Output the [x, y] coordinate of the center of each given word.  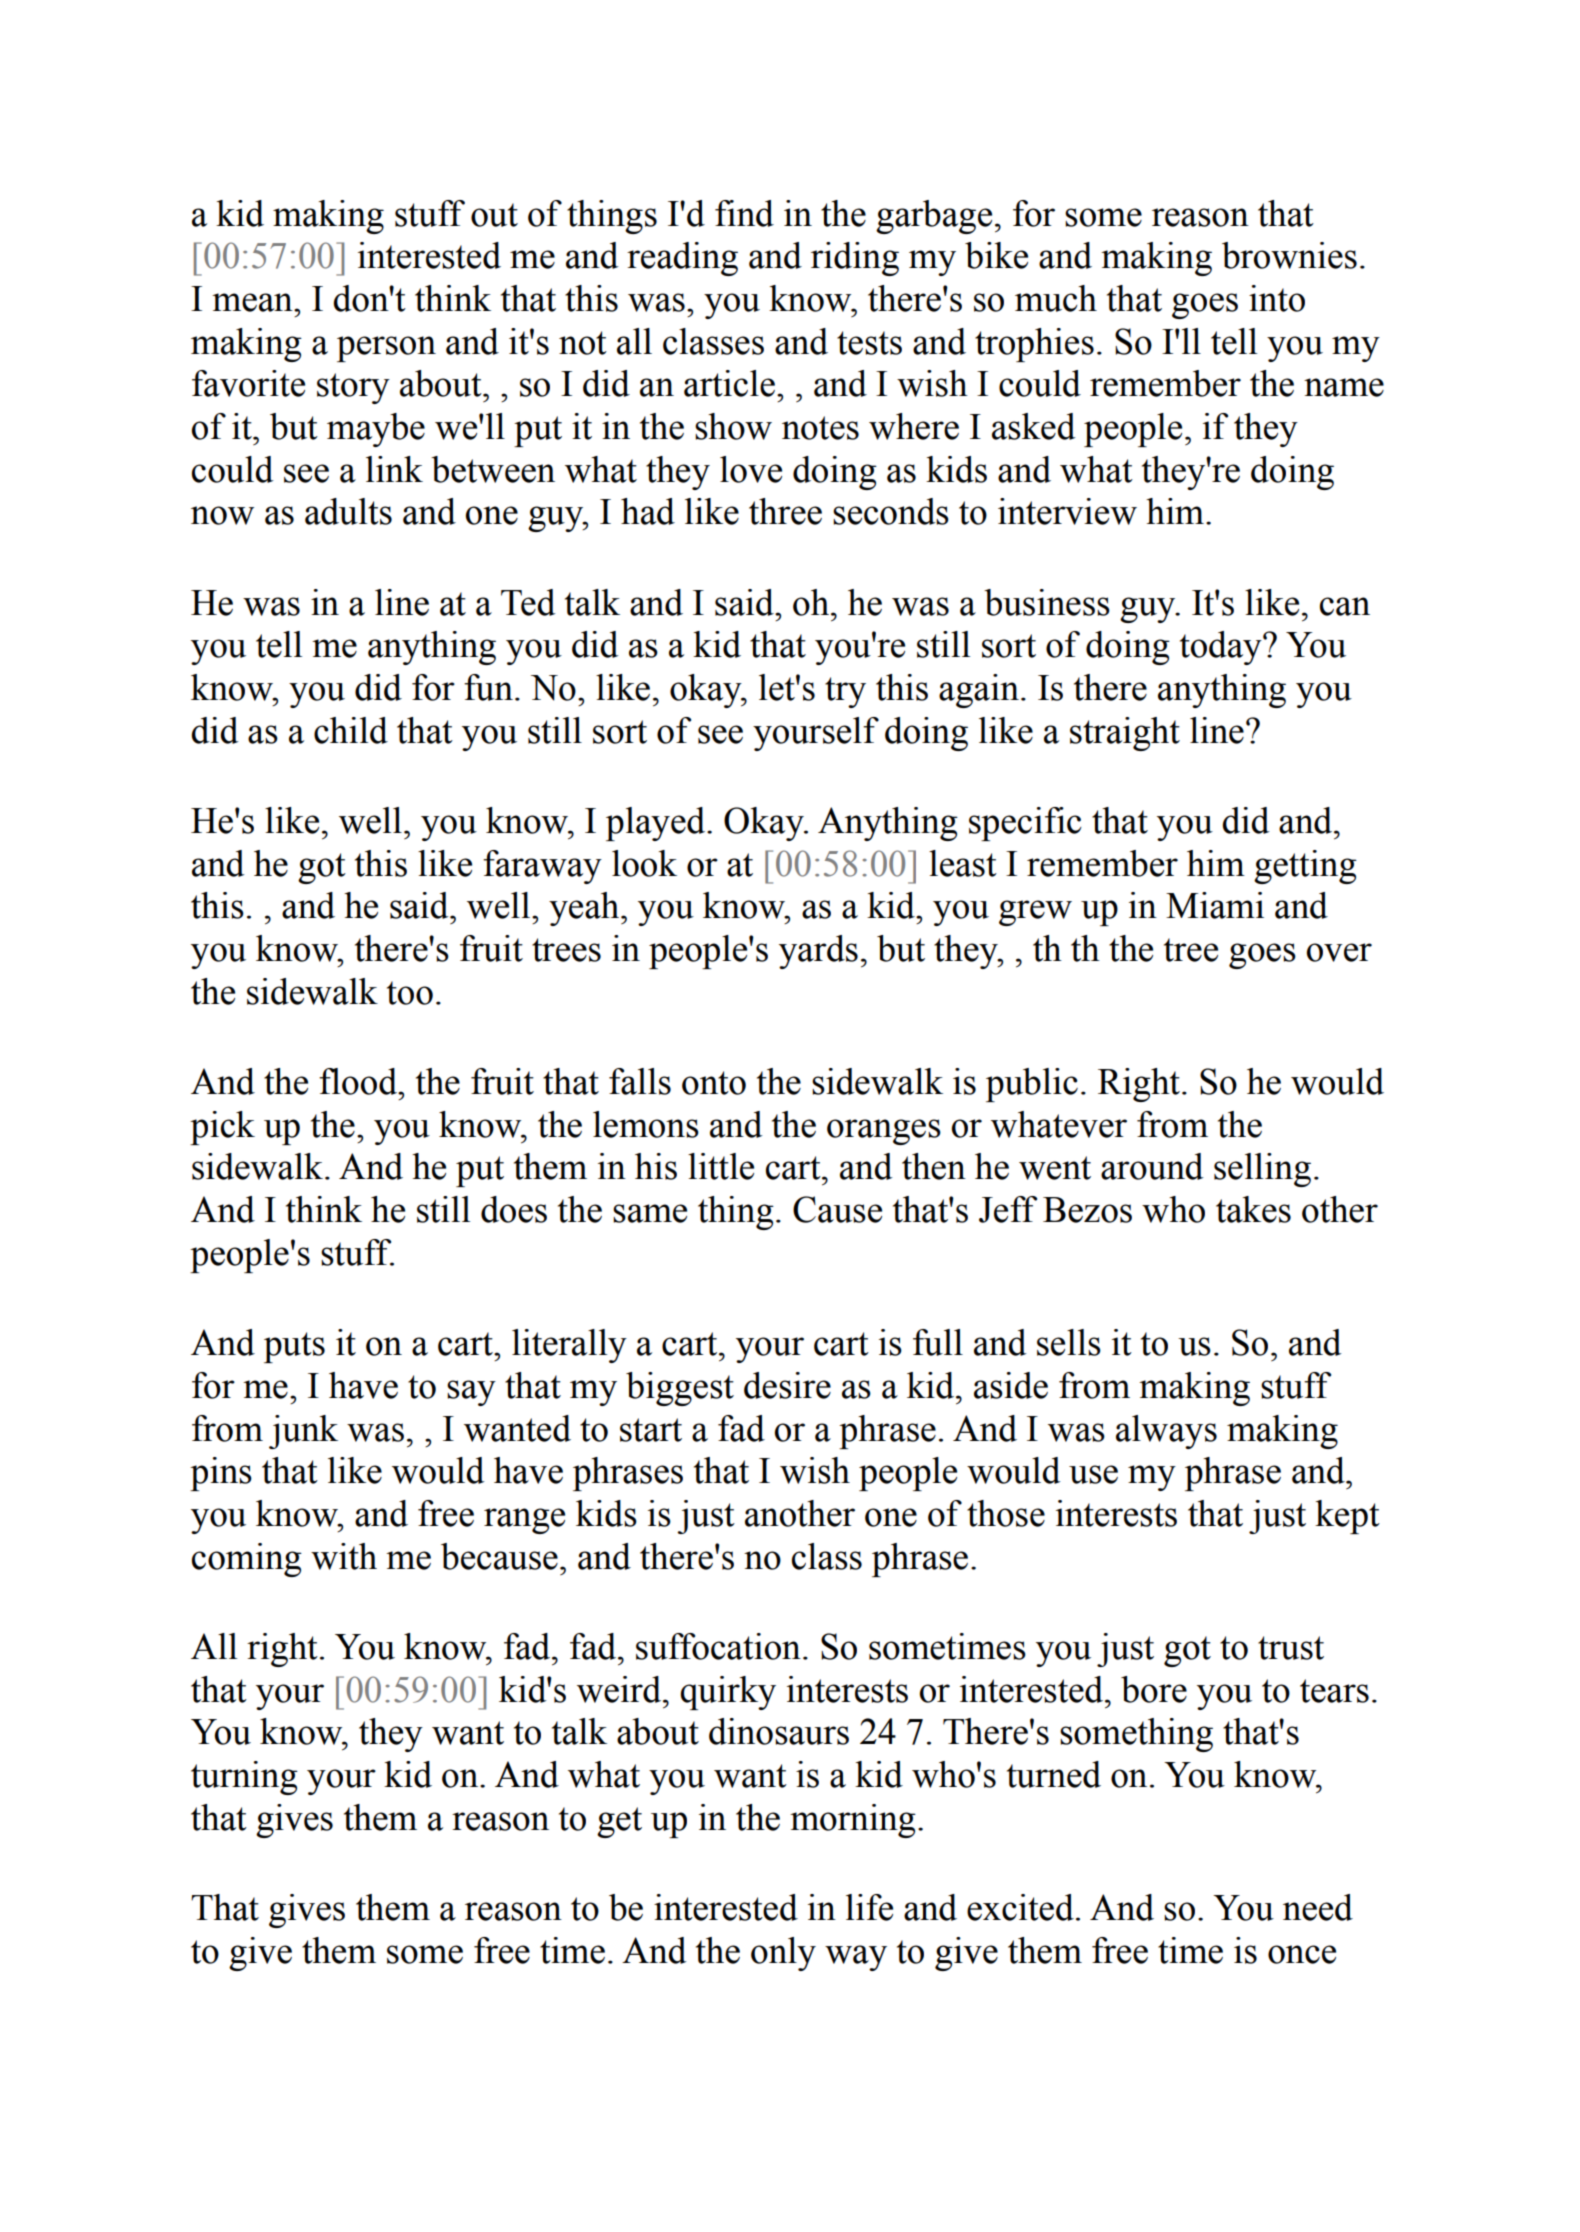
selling [1262, 1170]
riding [855, 259]
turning [244, 1778]
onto [714, 1083]
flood [359, 1081]
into [1277, 298]
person [386, 349]
